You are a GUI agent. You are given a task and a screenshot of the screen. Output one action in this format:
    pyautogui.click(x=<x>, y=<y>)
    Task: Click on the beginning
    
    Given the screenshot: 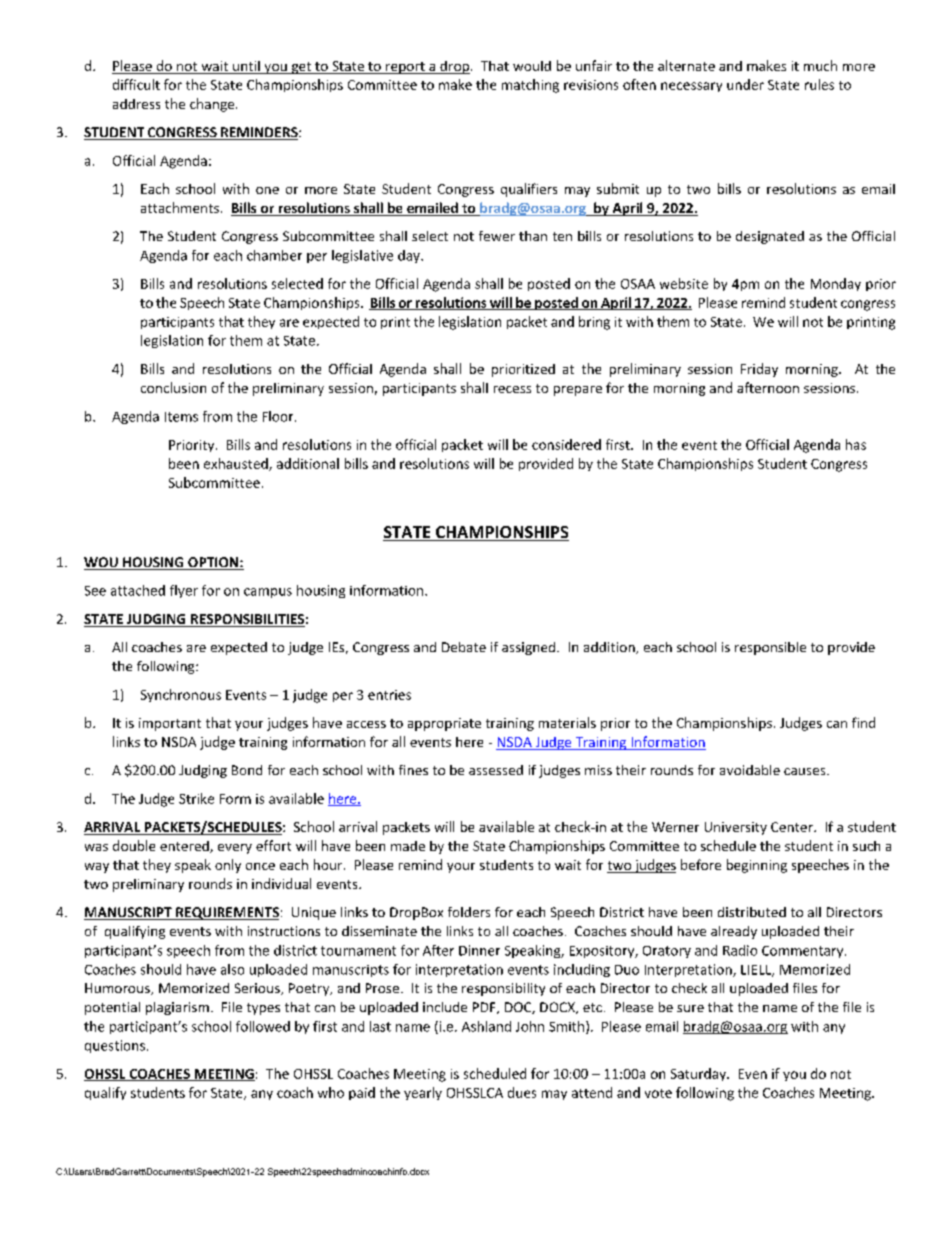 What is the action you would take?
    pyautogui.click(x=757, y=866)
